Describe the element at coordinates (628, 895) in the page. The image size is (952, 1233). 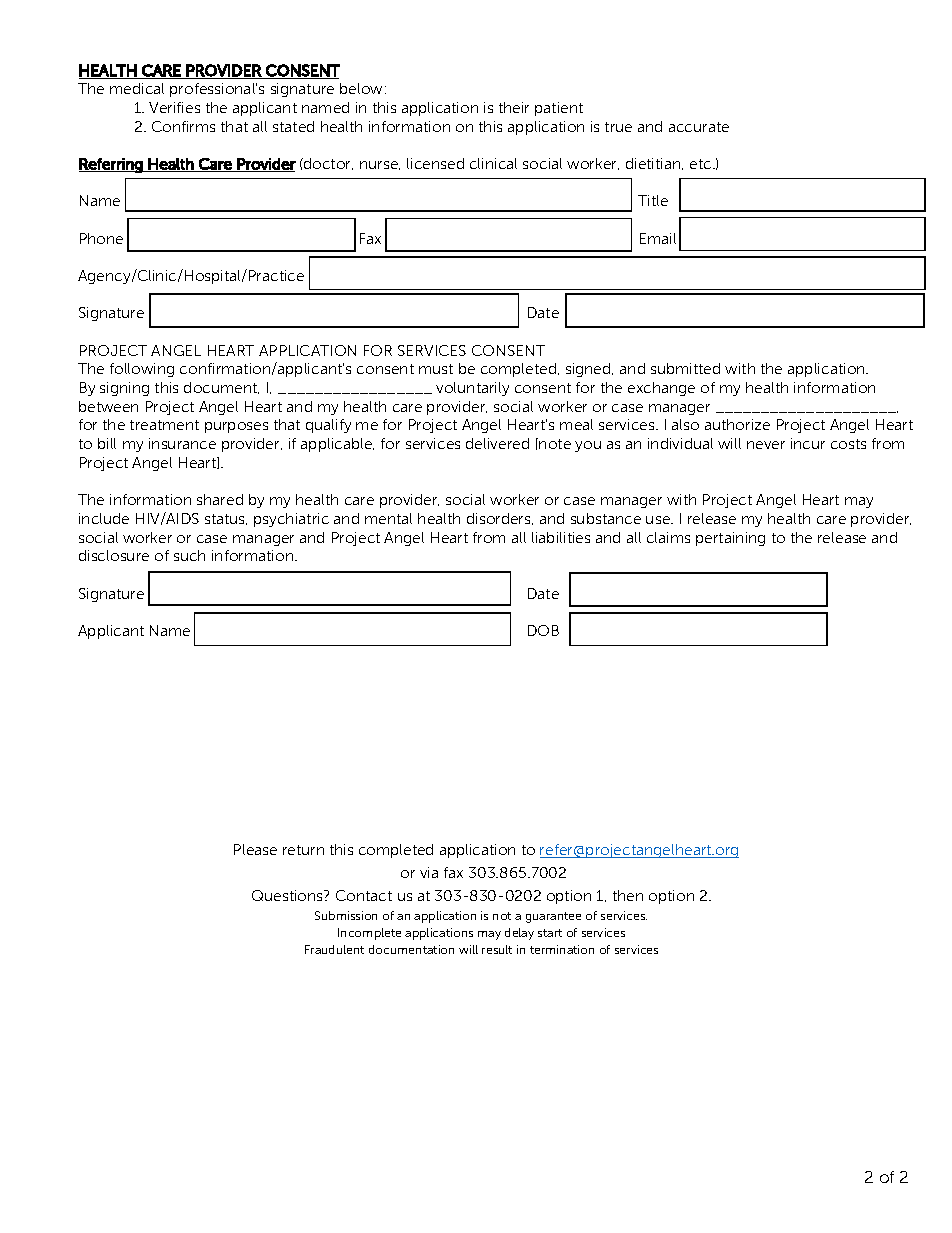
I see `then` at that location.
